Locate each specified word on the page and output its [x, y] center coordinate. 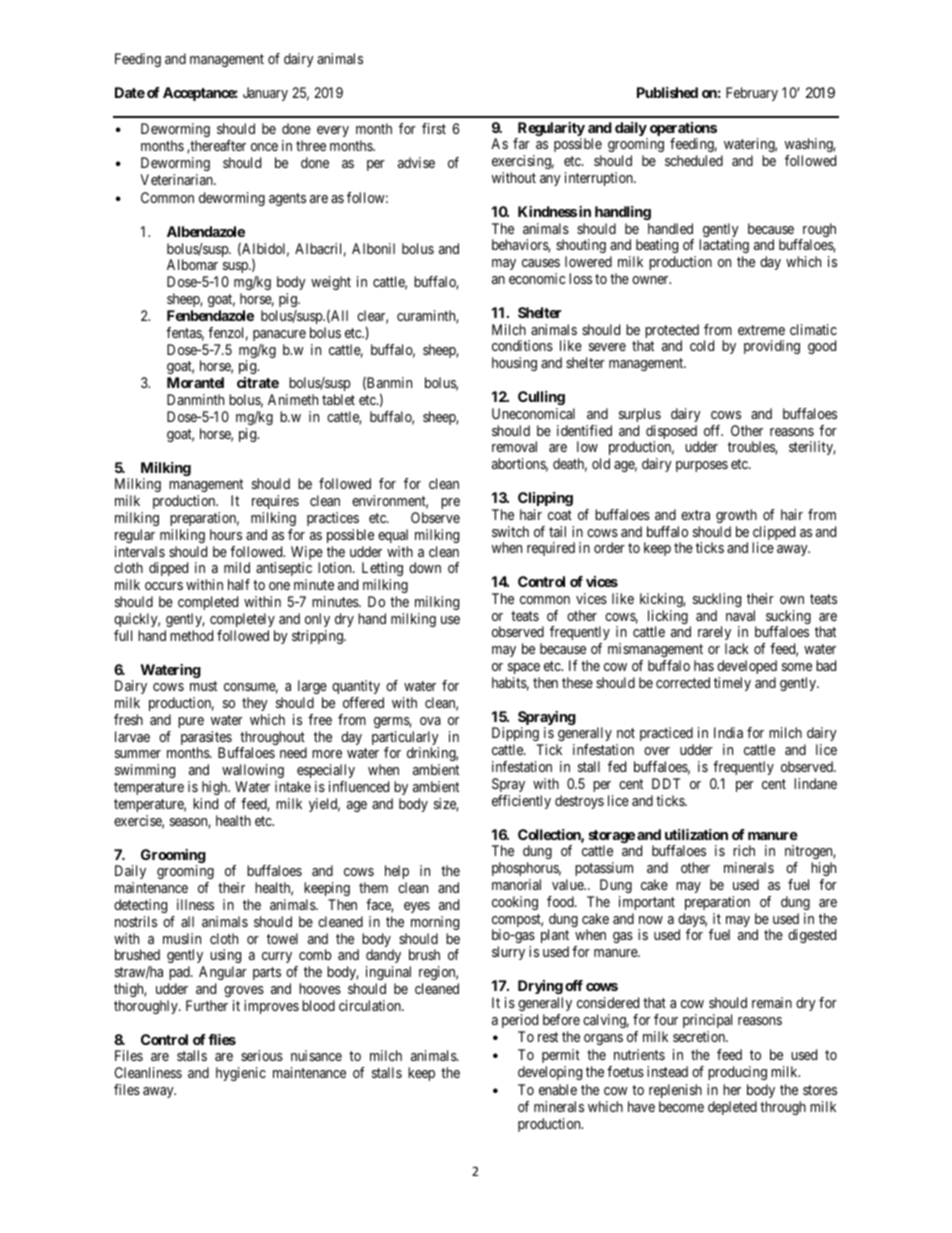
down [425, 567]
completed [208, 603]
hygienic [241, 1074]
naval [740, 615]
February [752, 94]
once [264, 147]
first [434, 128]
